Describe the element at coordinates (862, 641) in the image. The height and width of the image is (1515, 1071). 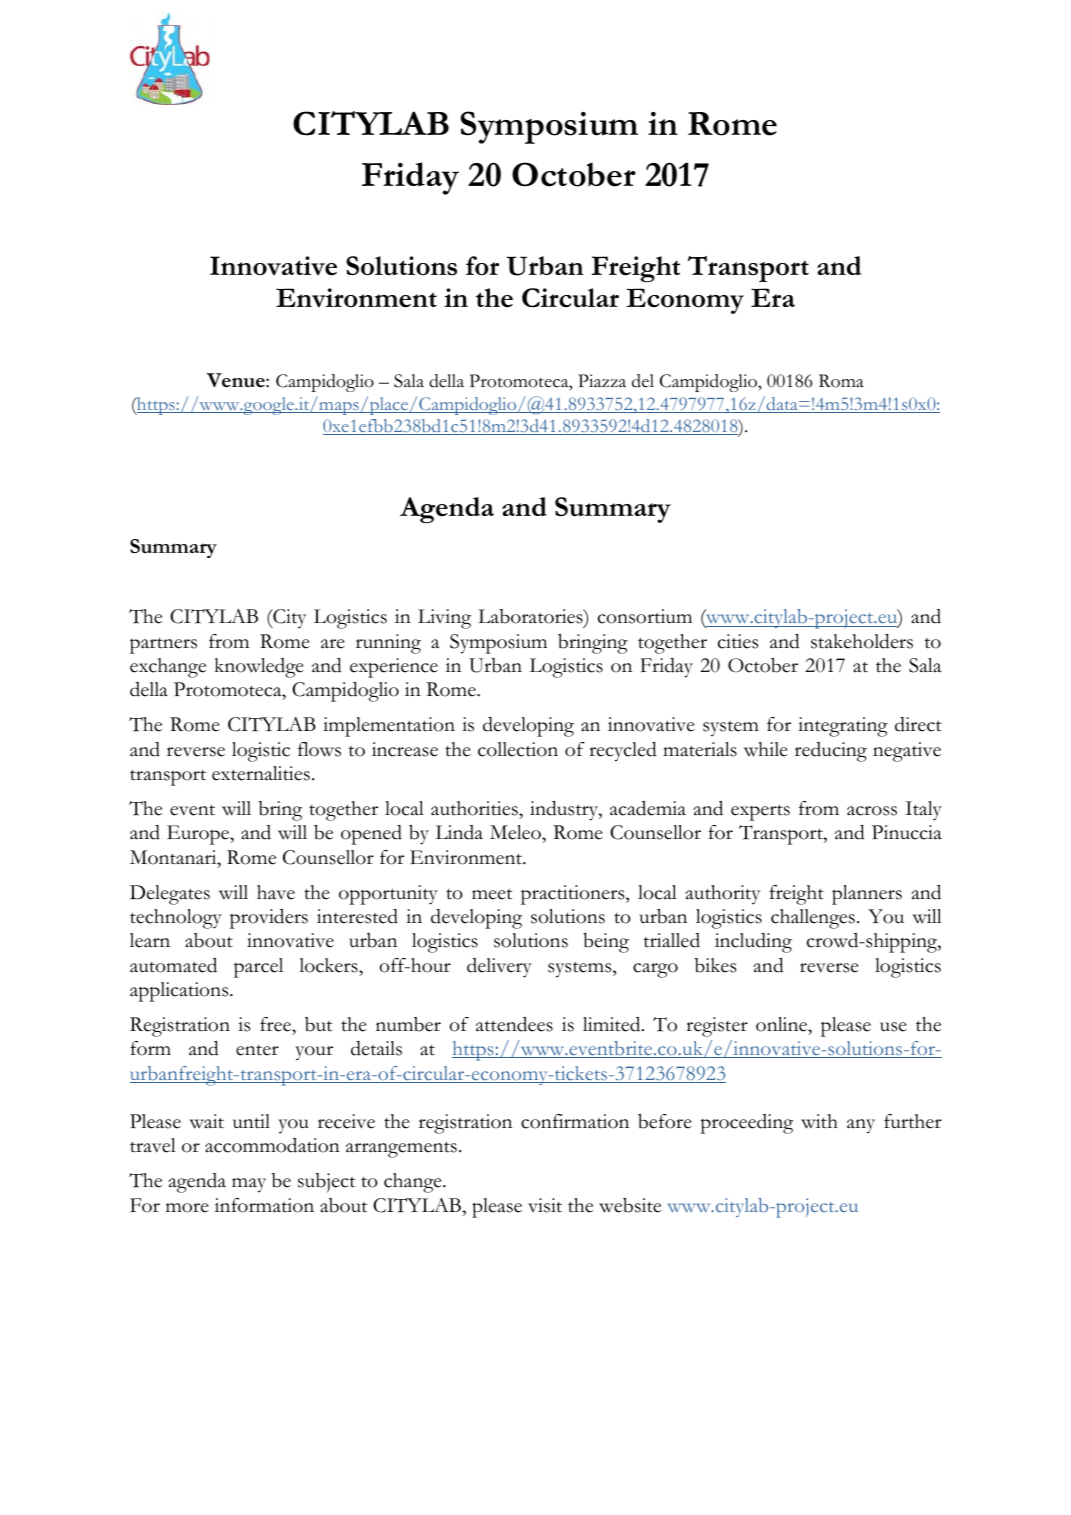
I see `stakeholders` at that location.
